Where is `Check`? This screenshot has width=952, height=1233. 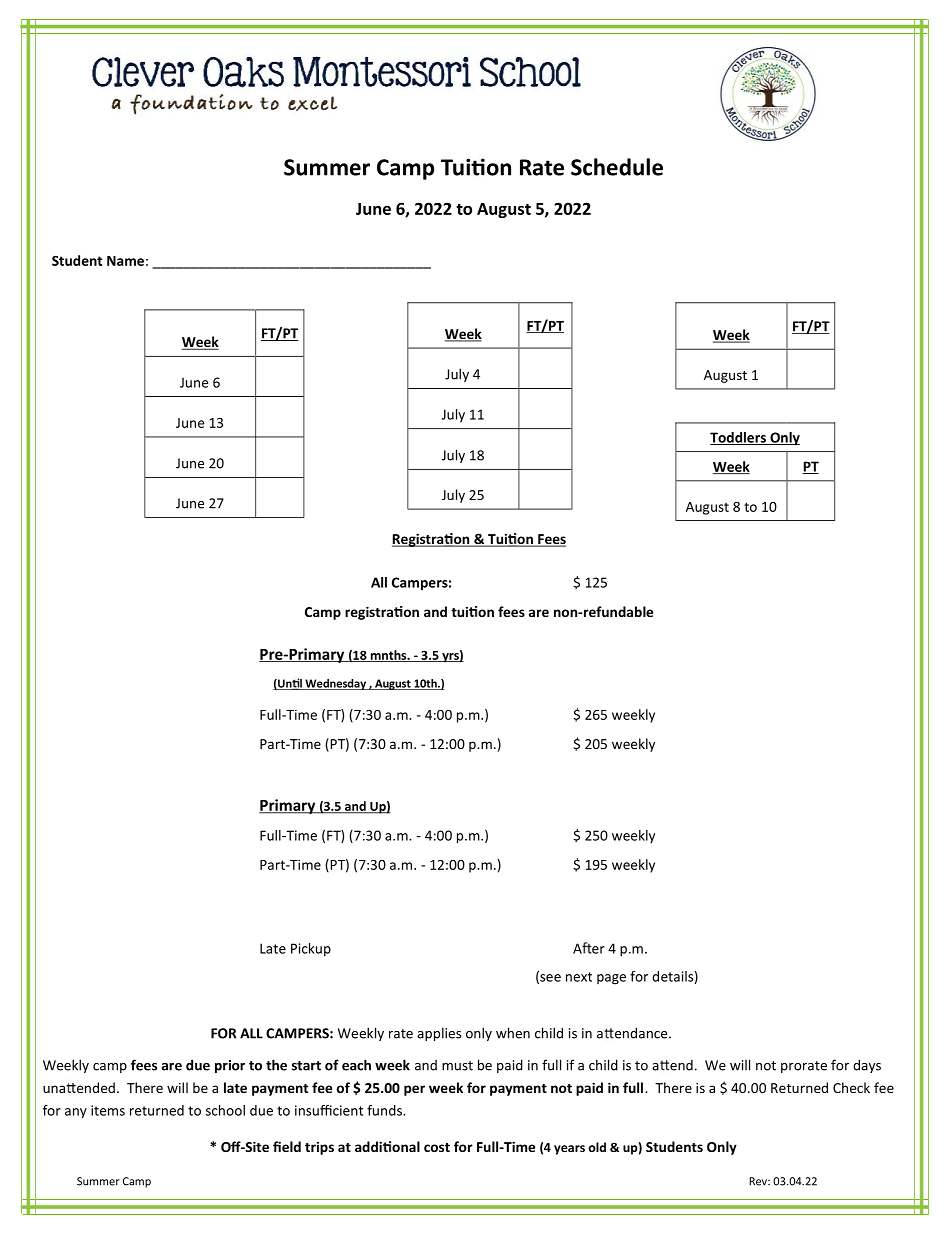 Check is located at coordinates (851, 1087).
